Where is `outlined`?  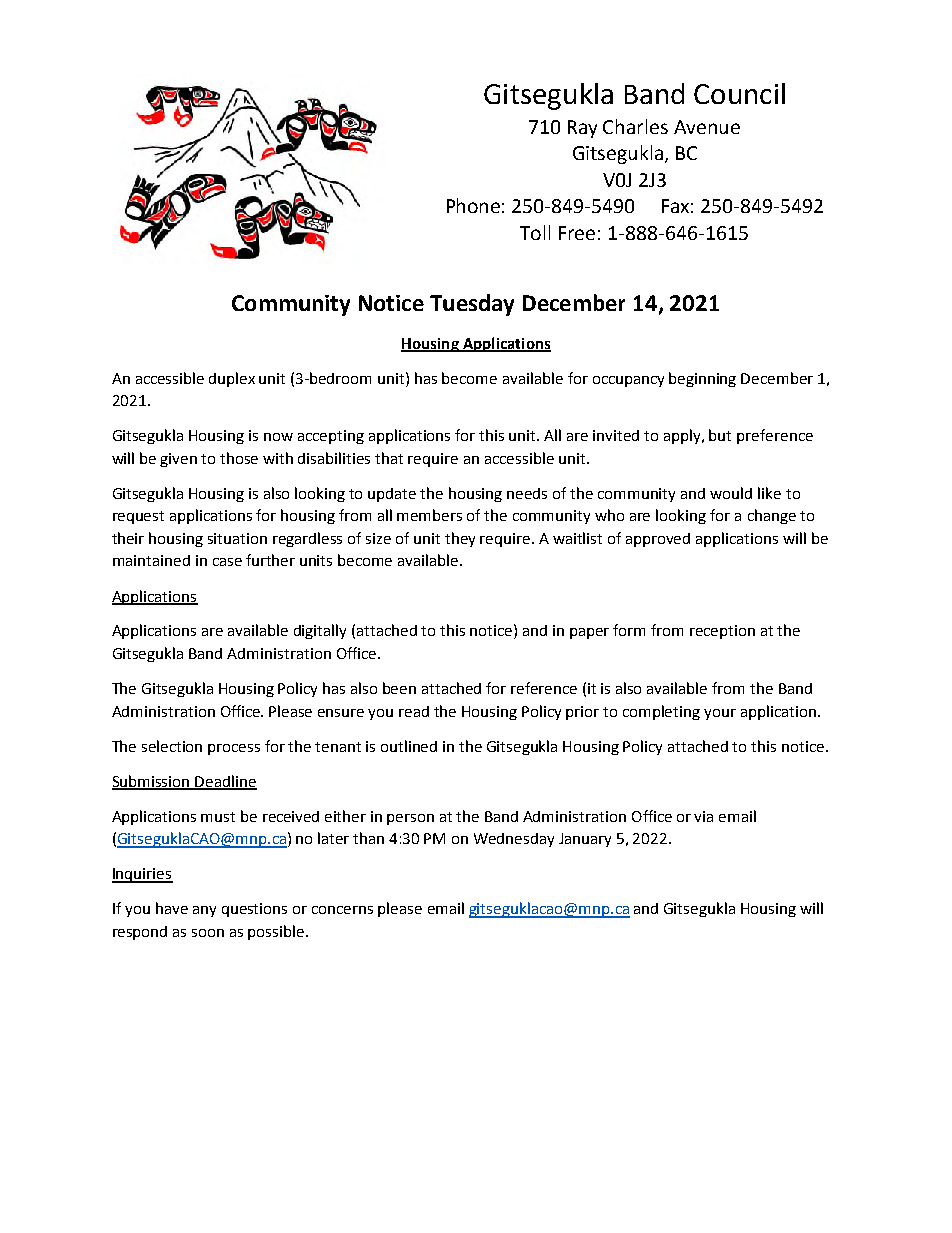
outlined is located at coordinates (409, 746).
